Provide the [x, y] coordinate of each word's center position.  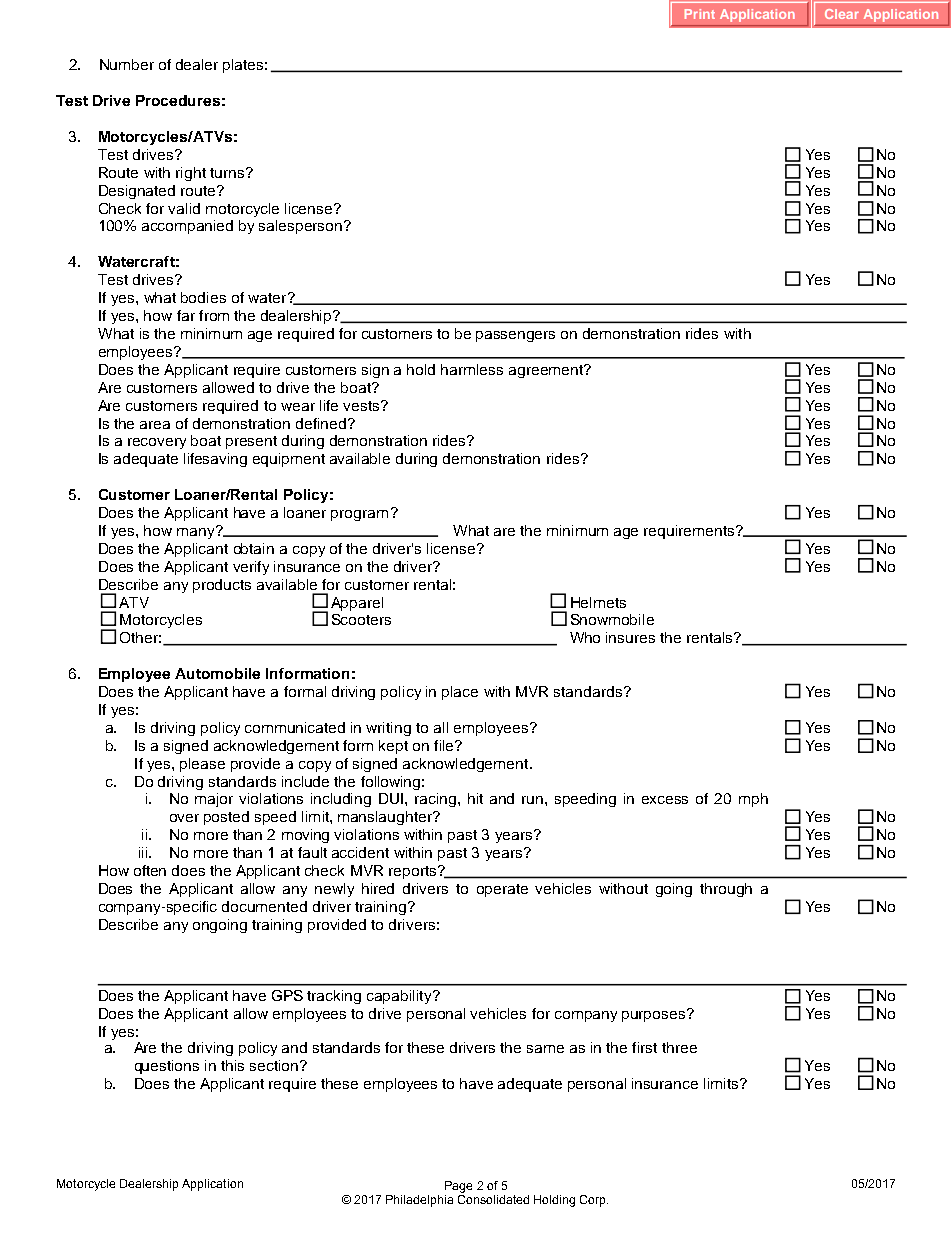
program [359, 515]
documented [264, 906]
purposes [655, 1015]
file [445, 745]
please [202, 765]
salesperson [302, 227]
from [214, 315]
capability [400, 997]
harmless [472, 369]
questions [167, 1067]
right [191, 174]
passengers [515, 336]
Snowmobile [612, 619]
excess [665, 800]
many [197, 532]
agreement [547, 371]
